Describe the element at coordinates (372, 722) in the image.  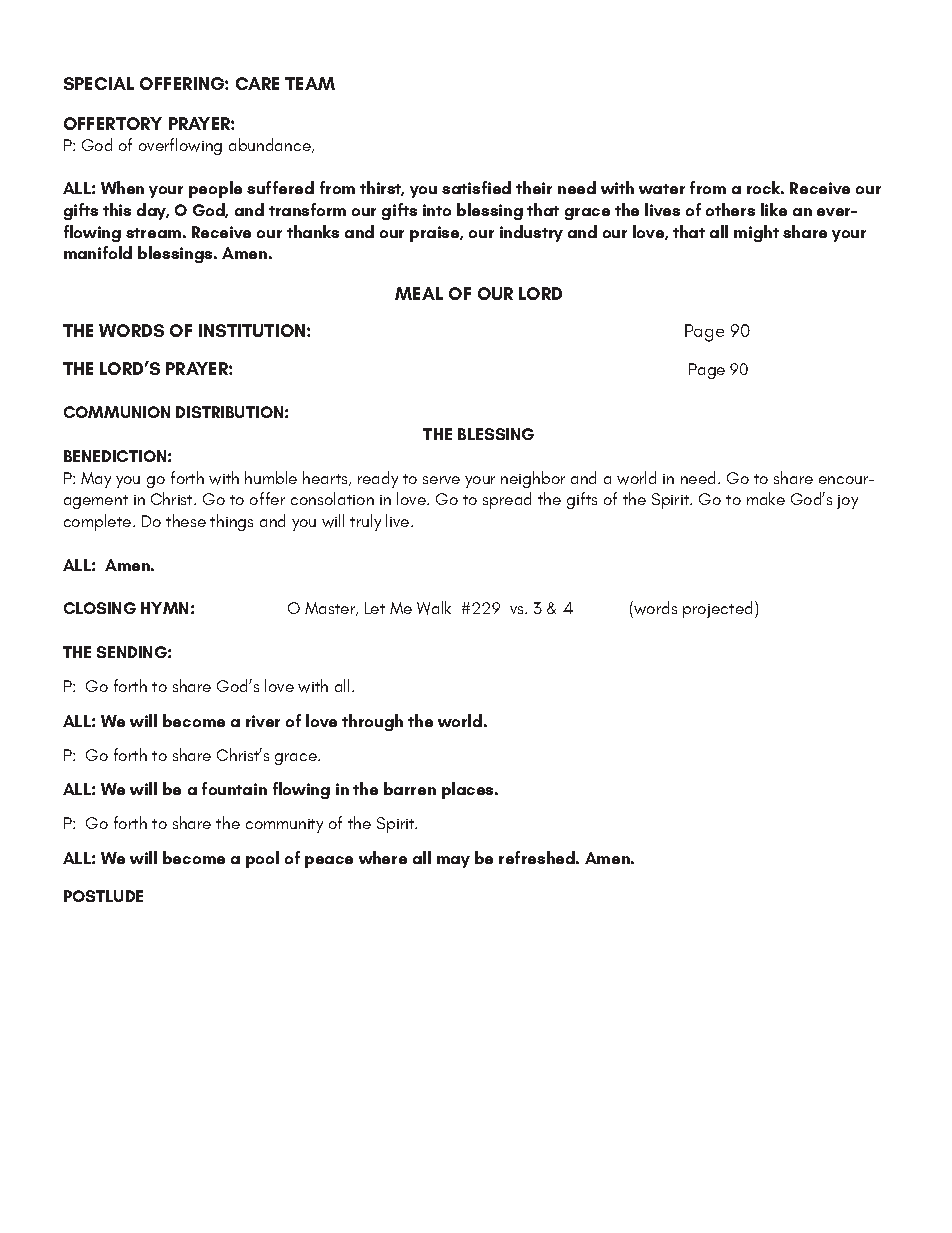
I see `through` at that location.
